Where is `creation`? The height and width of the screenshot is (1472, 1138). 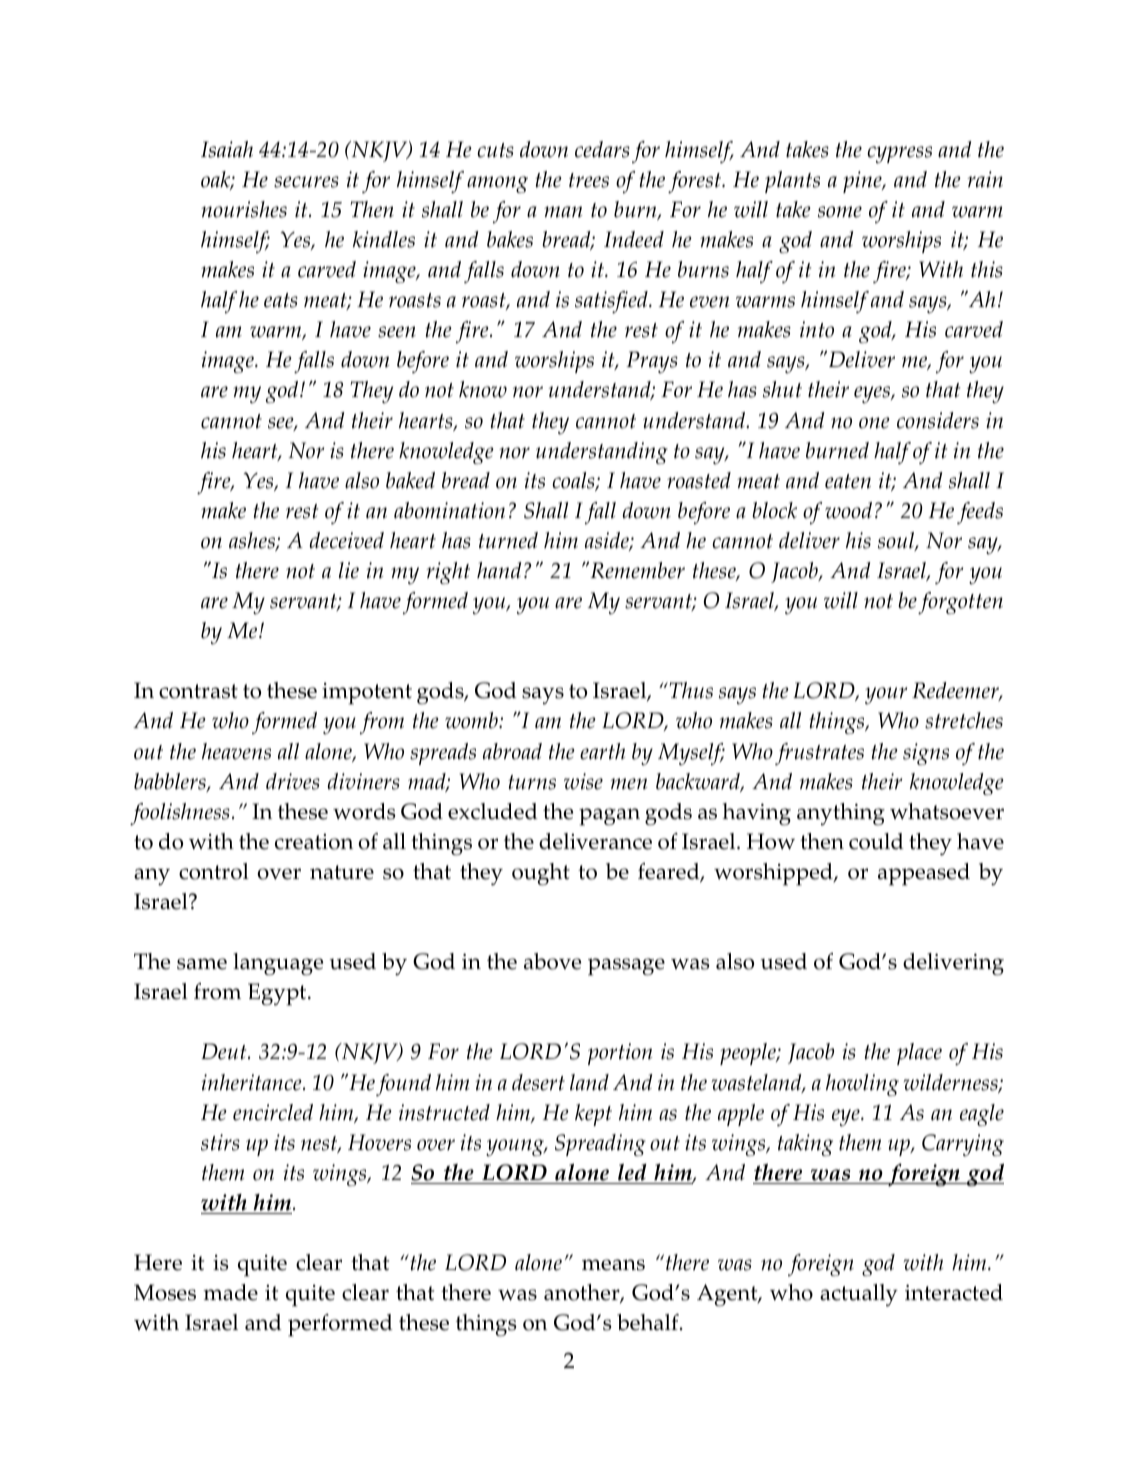
creation is located at coordinates (314, 842).
